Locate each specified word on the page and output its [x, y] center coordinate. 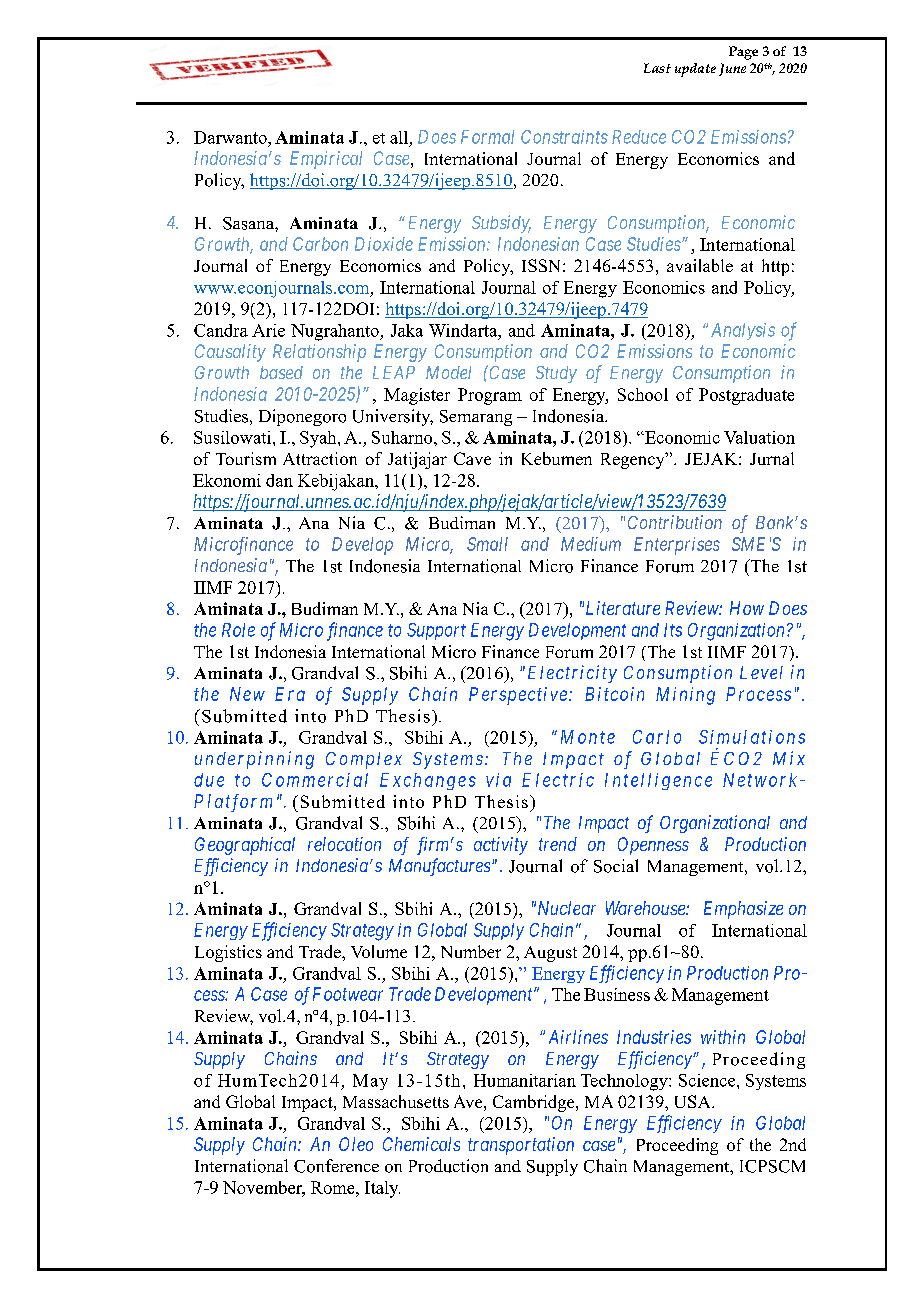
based [281, 372]
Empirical [326, 160]
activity [501, 846]
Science [708, 1080]
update [695, 70]
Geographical [245, 846]
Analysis [743, 331]
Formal [487, 137]
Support [436, 631]
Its [673, 630]
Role [238, 630]
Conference [336, 1166]
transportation [521, 1146]
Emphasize [743, 910]
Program [490, 396]
